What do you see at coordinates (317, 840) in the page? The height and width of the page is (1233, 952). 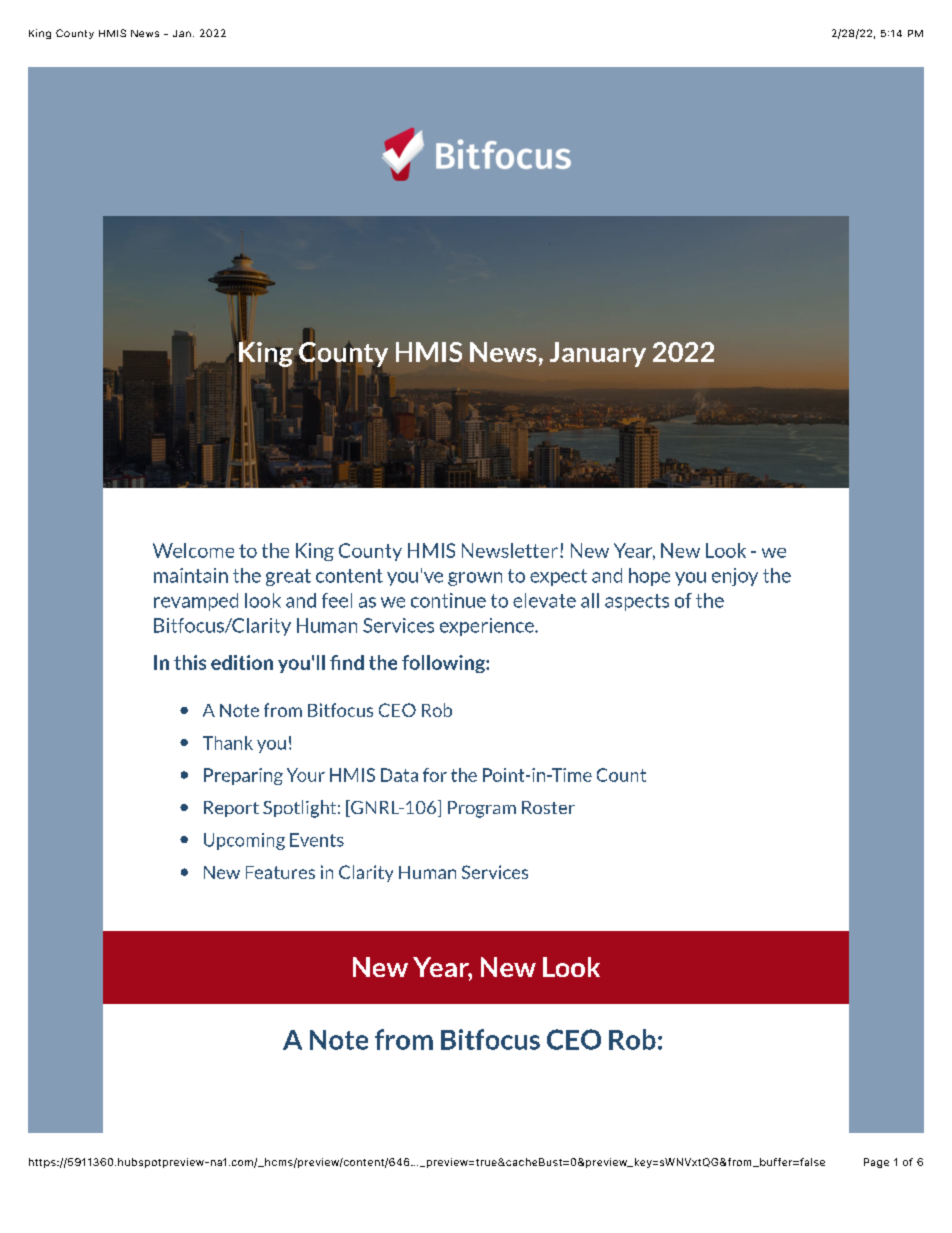 I see `Events` at bounding box center [317, 840].
